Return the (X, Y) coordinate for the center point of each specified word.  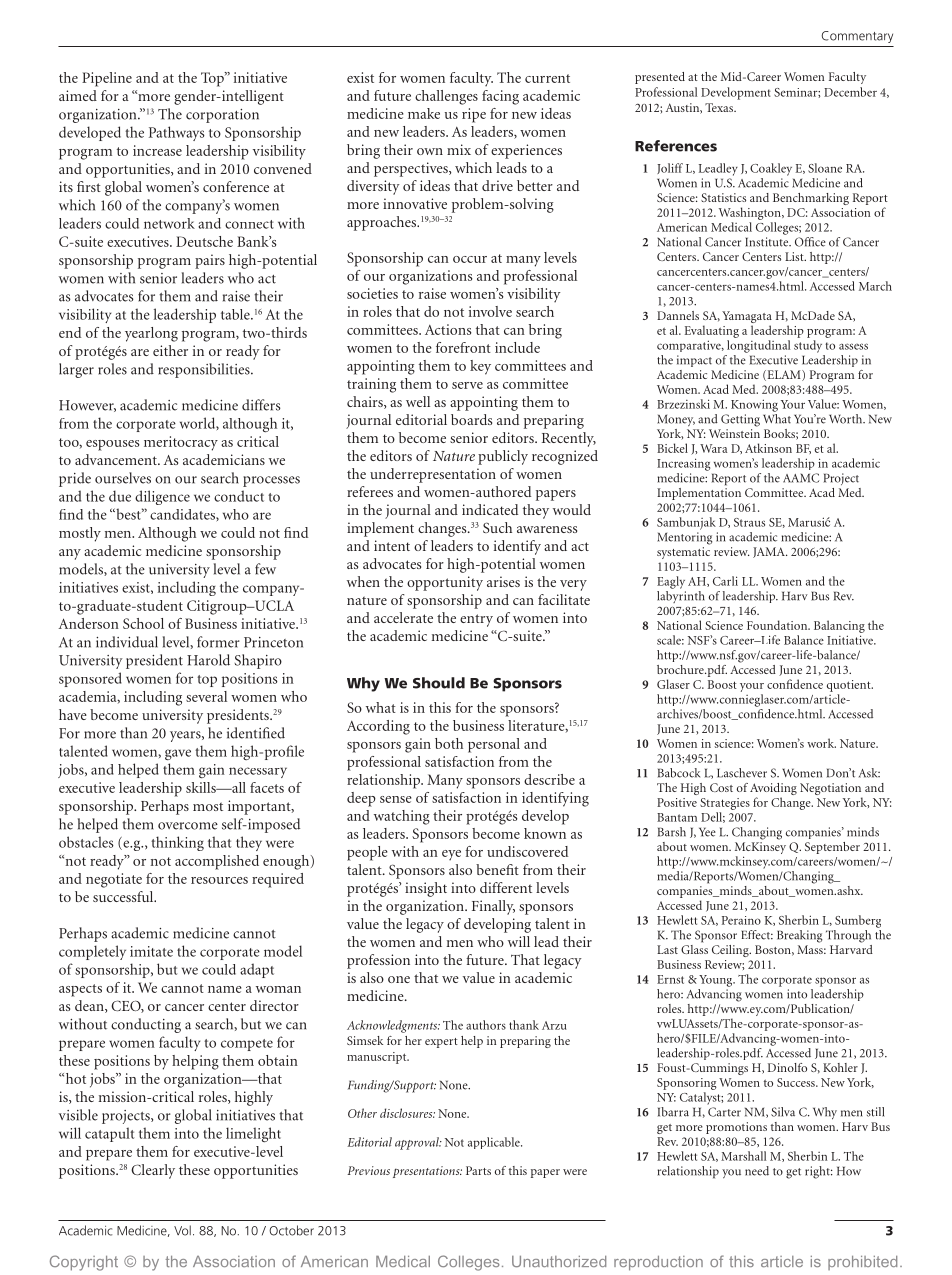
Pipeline (107, 79)
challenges (446, 97)
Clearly (153, 1171)
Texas (720, 107)
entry (476, 620)
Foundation (778, 625)
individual (127, 642)
